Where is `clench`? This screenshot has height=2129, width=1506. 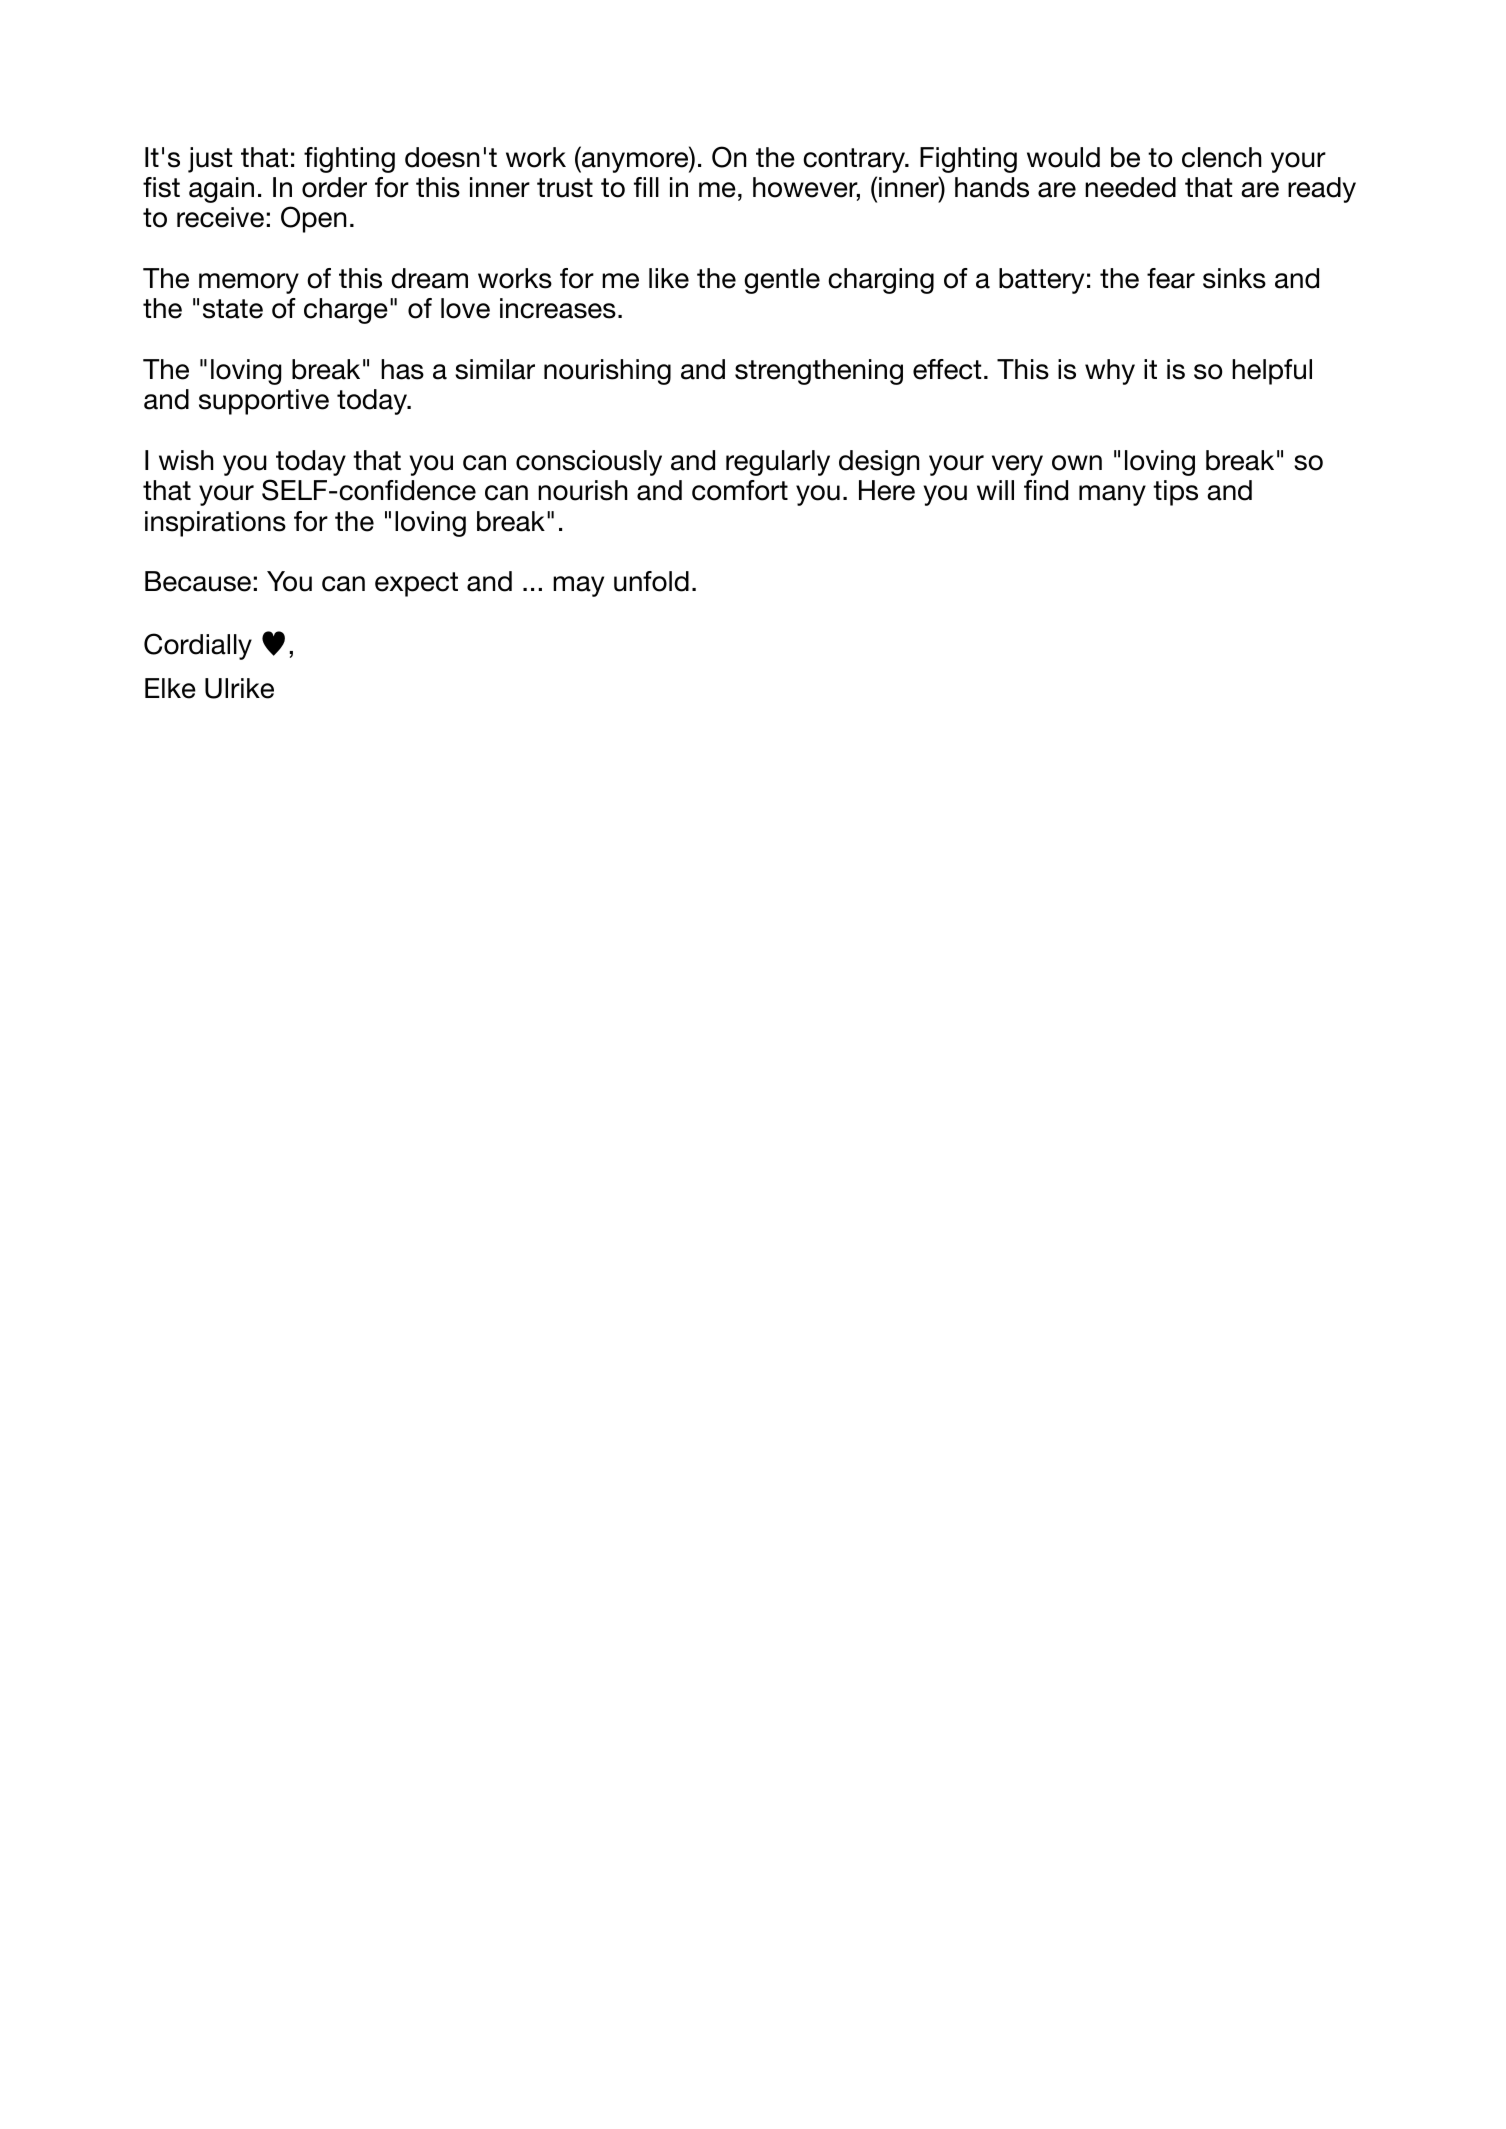
clench is located at coordinates (1222, 157).
